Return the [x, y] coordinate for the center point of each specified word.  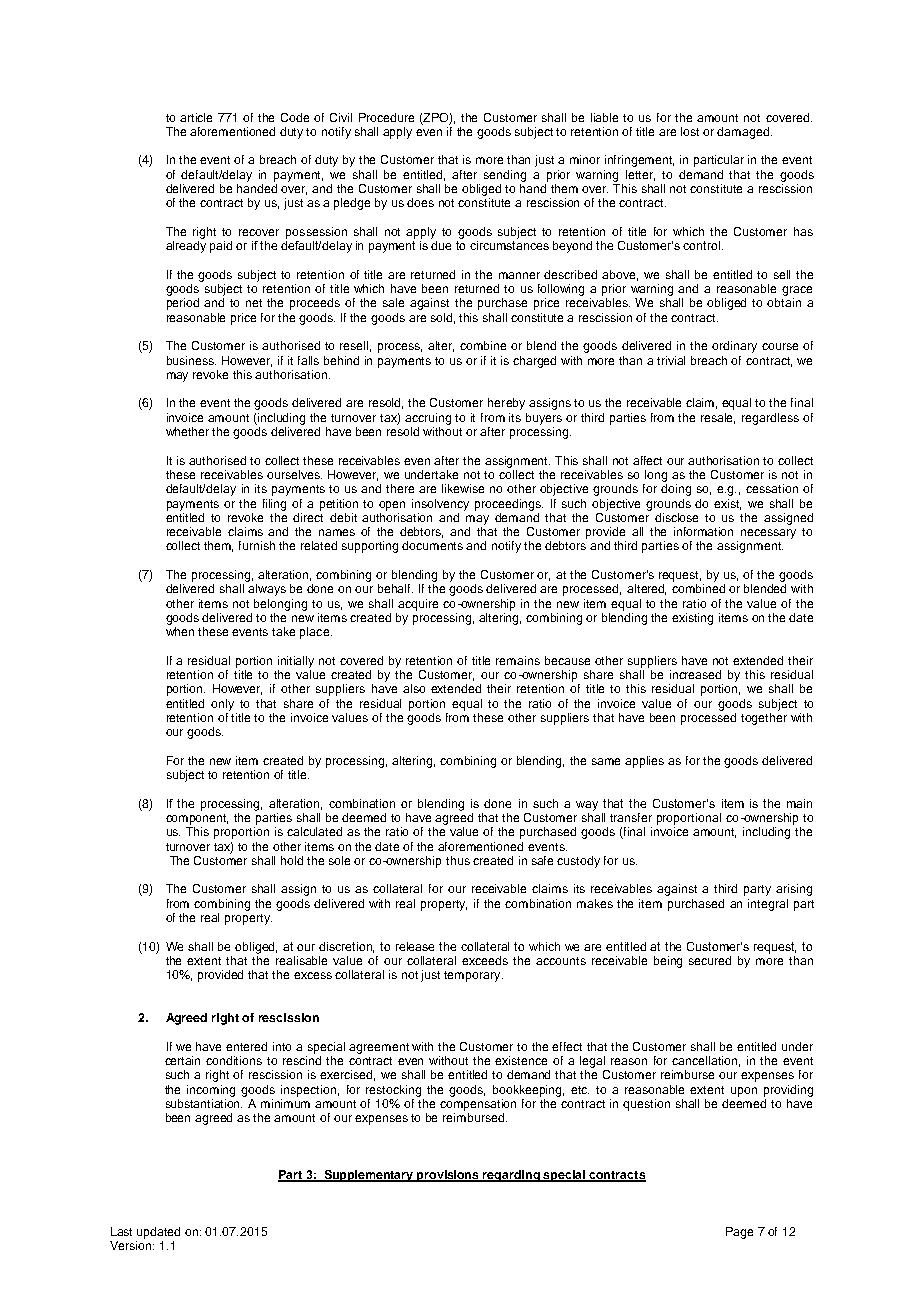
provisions [448, 1176]
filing [274, 505]
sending [505, 176]
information [703, 531]
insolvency [440, 505]
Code [295, 117]
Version [132, 1245]
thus [458, 860]
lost [690, 131]
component [197, 819]
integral [768, 905]
